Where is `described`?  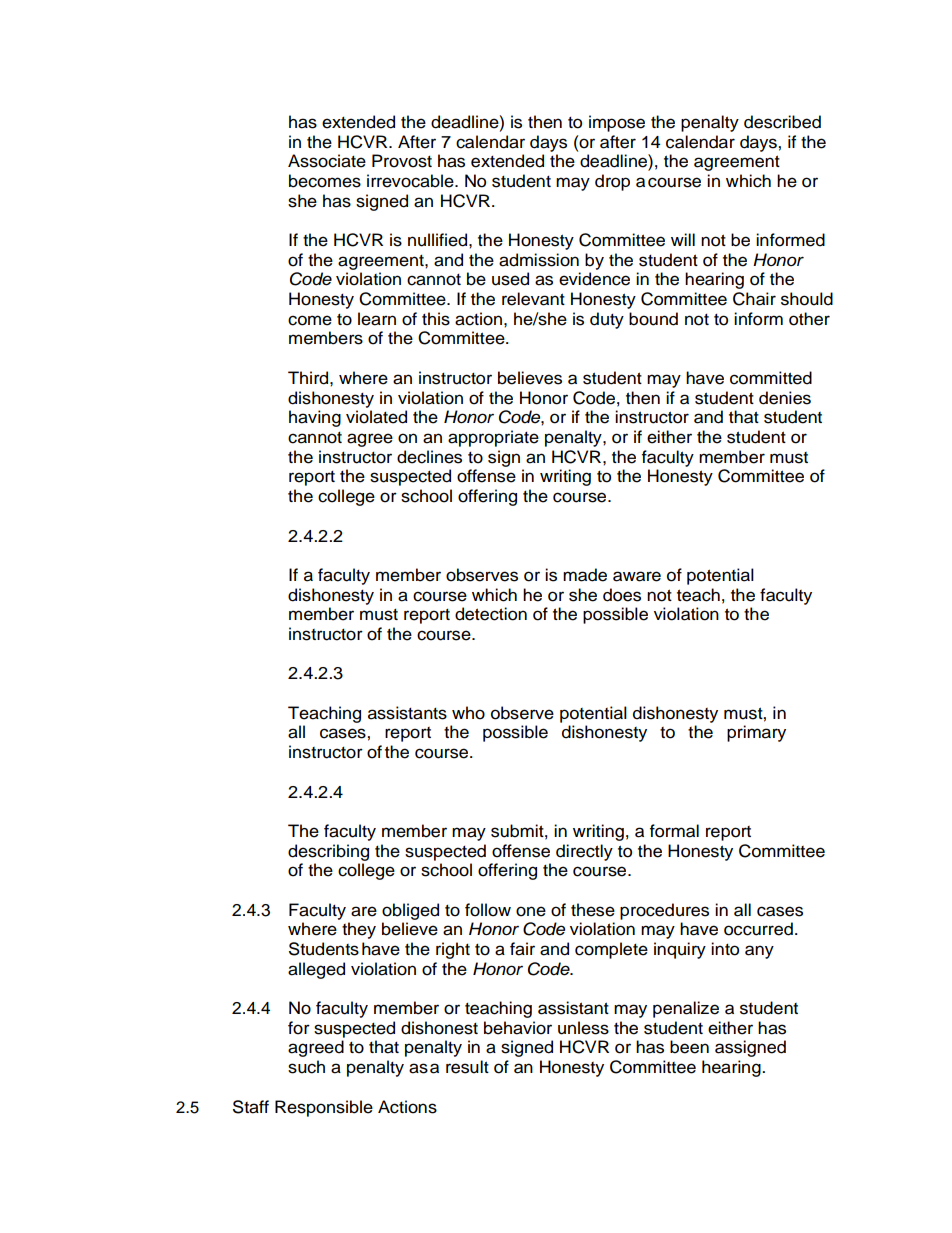
described is located at coordinates (782, 122).
